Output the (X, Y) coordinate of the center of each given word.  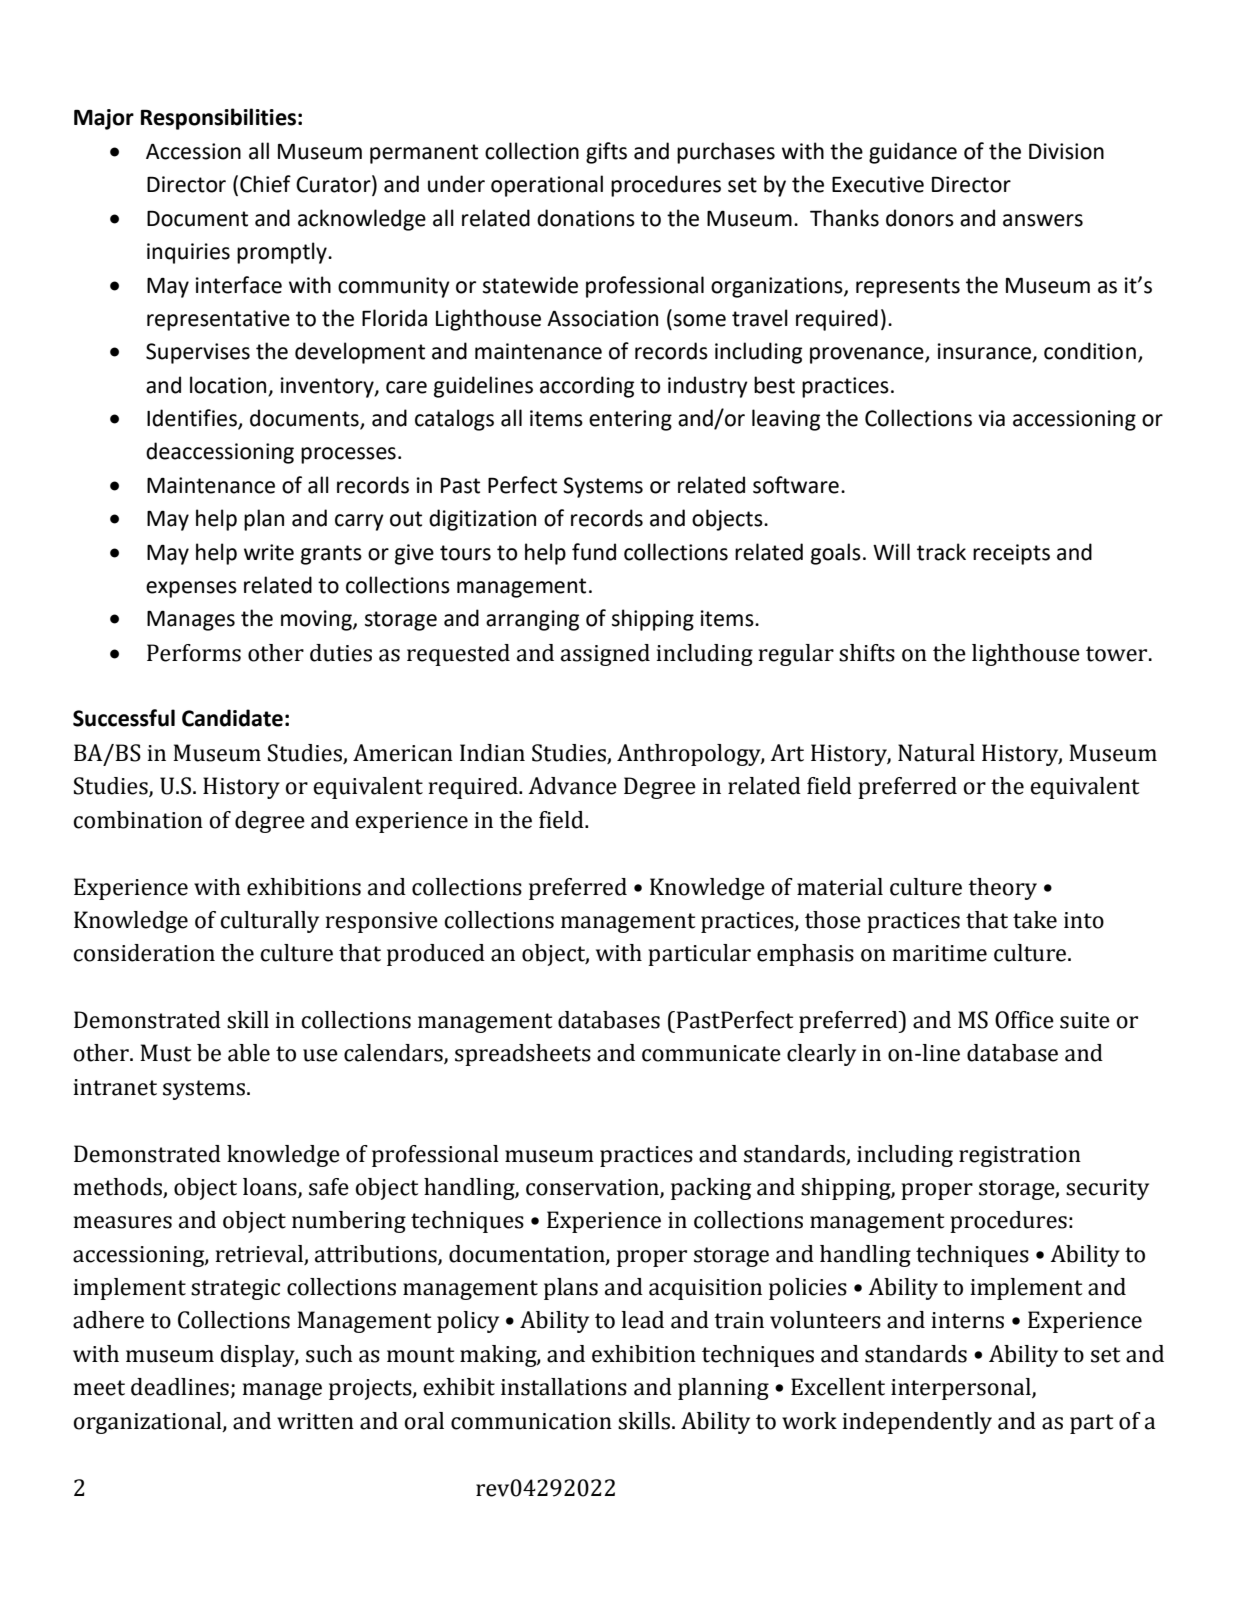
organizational (148, 1423)
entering (630, 420)
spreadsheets (523, 1055)
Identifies (193, 419)
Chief (265, 184)
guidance (913, 153)
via (991, 418)
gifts (606, 153)
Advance (572, 786)
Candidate (232, 718)
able (249, 1053)
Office (1024, 1020)
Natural (936, 753)
